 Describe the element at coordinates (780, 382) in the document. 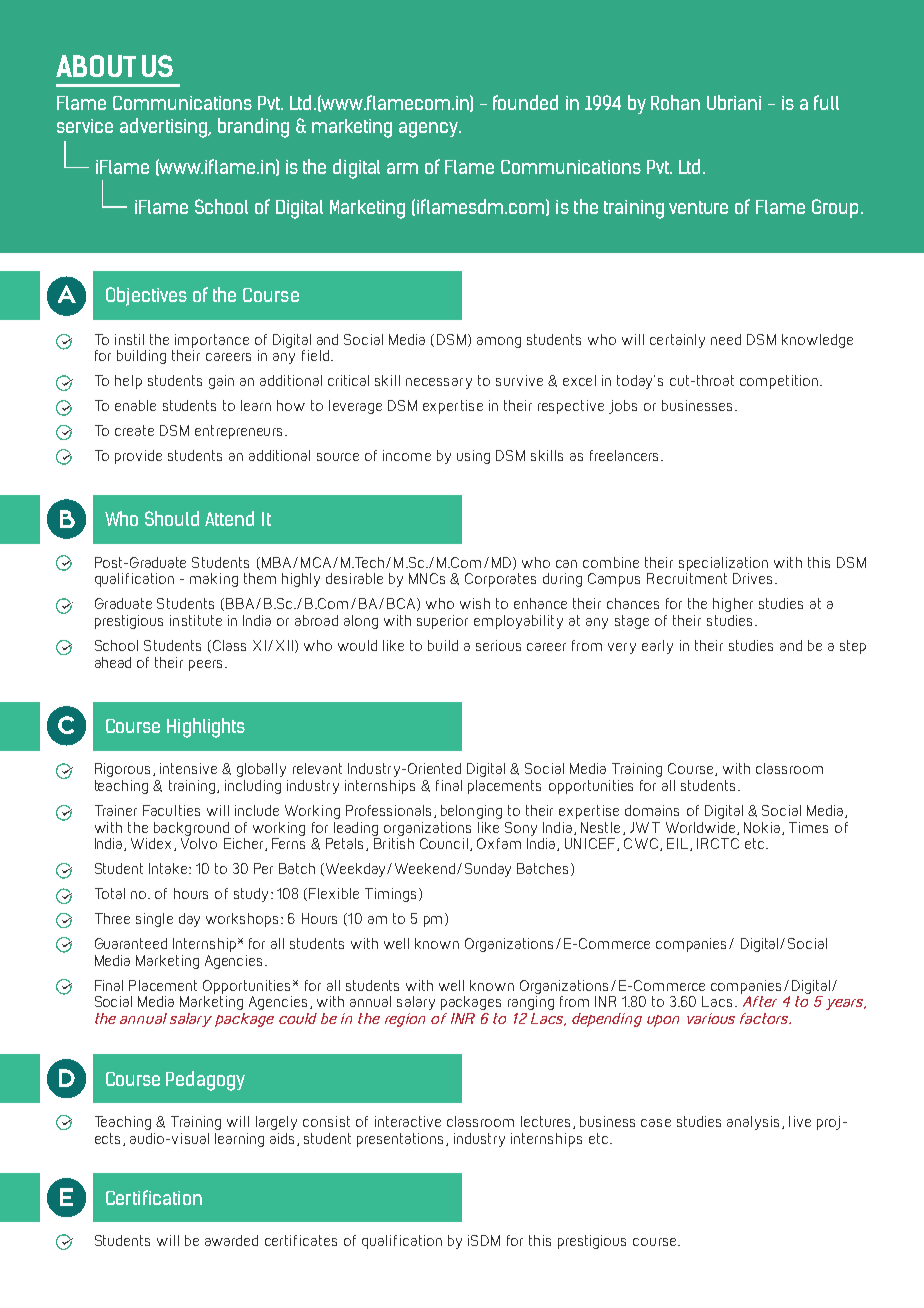

I see `competition` at that location.
